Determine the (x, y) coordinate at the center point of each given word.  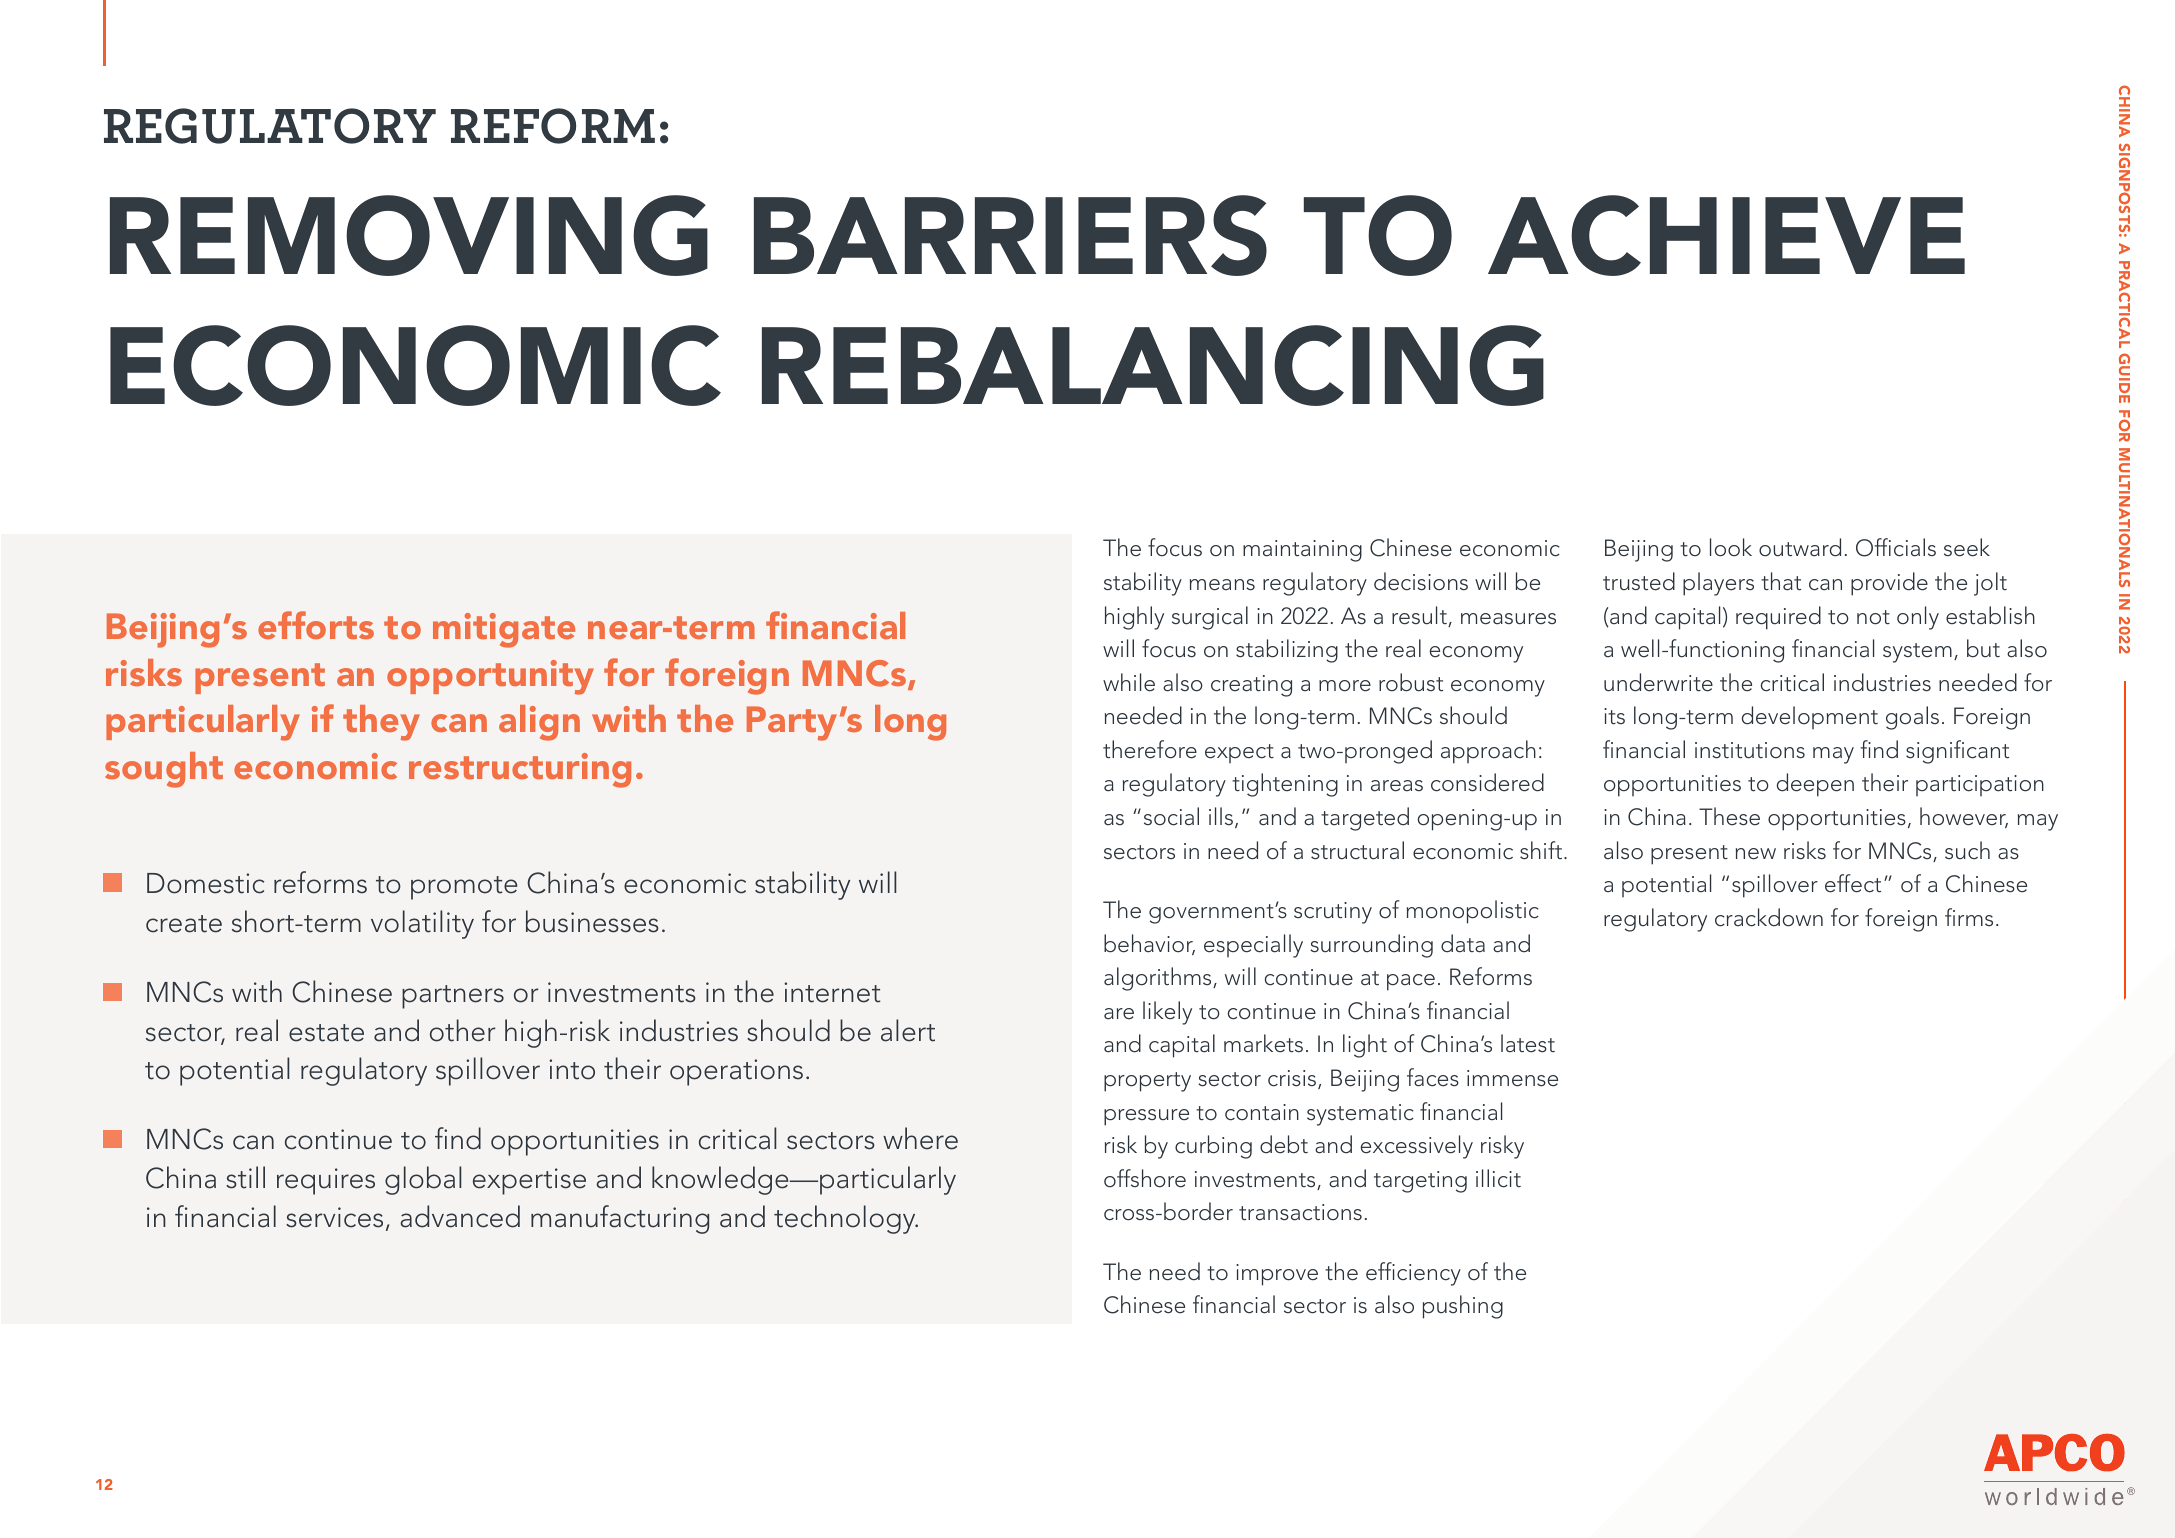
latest (1528, 1043)
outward (1800, 547)
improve (1277, 1275)
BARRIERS (1010, 235)
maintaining (1302, 551)
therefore (1150, 749)
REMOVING (409, 235)
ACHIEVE (1726, 235)
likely (1167, 1013)
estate (326, 1033)
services (334, 1217)
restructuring (520, 770)
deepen (1815, 785)
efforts (316, 625)
